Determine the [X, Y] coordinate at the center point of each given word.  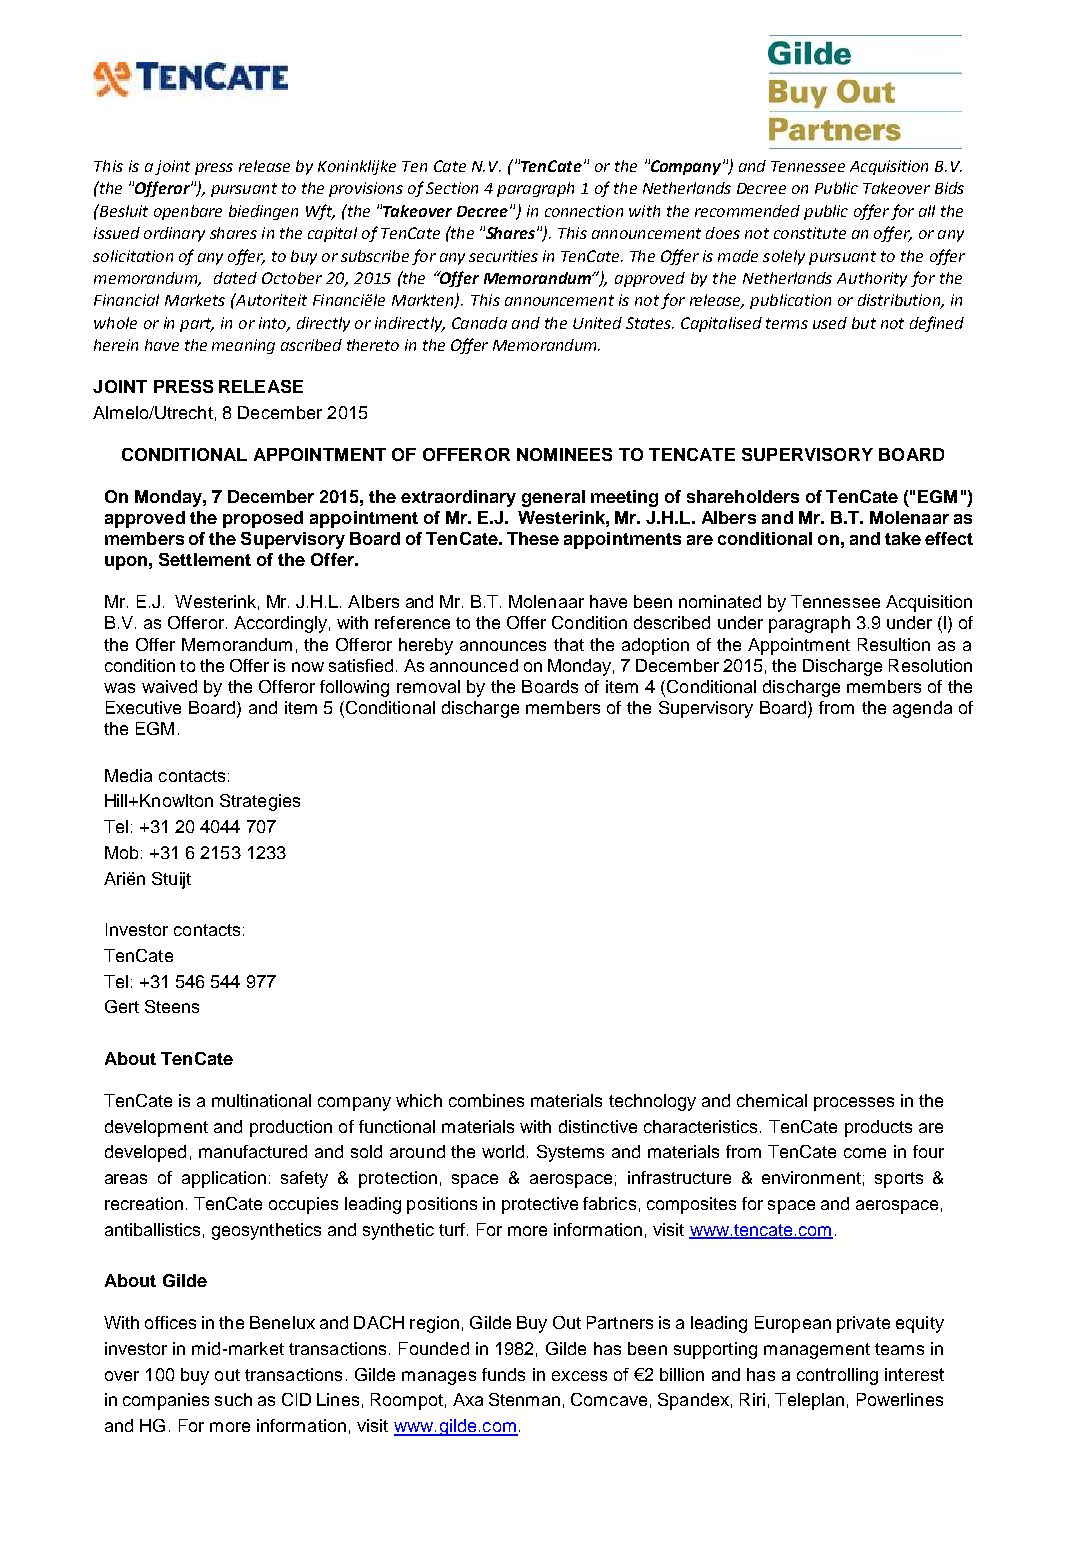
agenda [922, 709]
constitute [810, 233]
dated [235, 278]
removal [428, 686]
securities [503, 256]
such [233, 1399]
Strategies [260, 802]
